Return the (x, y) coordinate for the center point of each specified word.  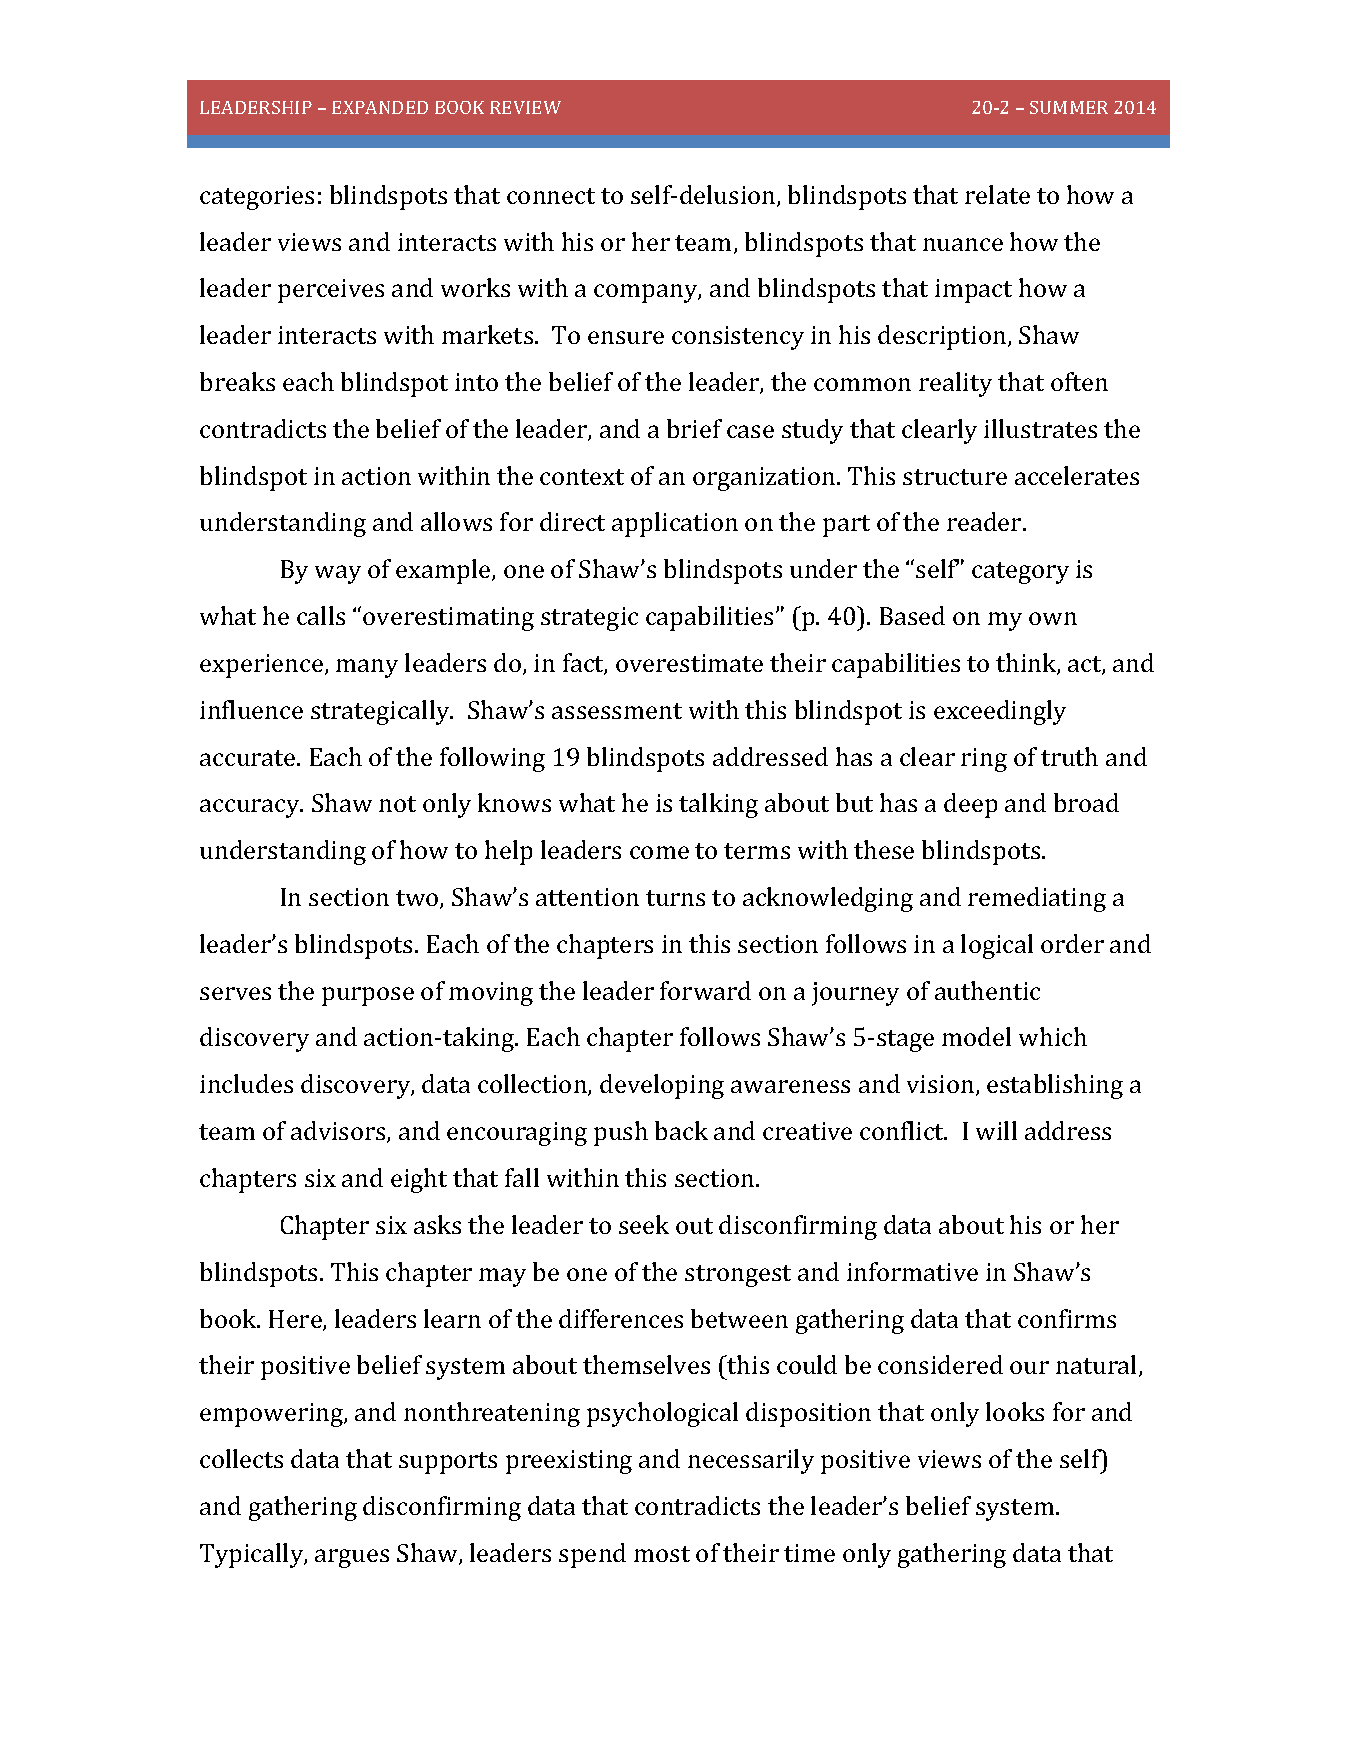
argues (352, 1558)
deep (970, 805)
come (659, 852)
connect (551, 196)
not (397, 804)
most (662, 1554)
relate (997, 194)
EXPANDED (380, 107)
